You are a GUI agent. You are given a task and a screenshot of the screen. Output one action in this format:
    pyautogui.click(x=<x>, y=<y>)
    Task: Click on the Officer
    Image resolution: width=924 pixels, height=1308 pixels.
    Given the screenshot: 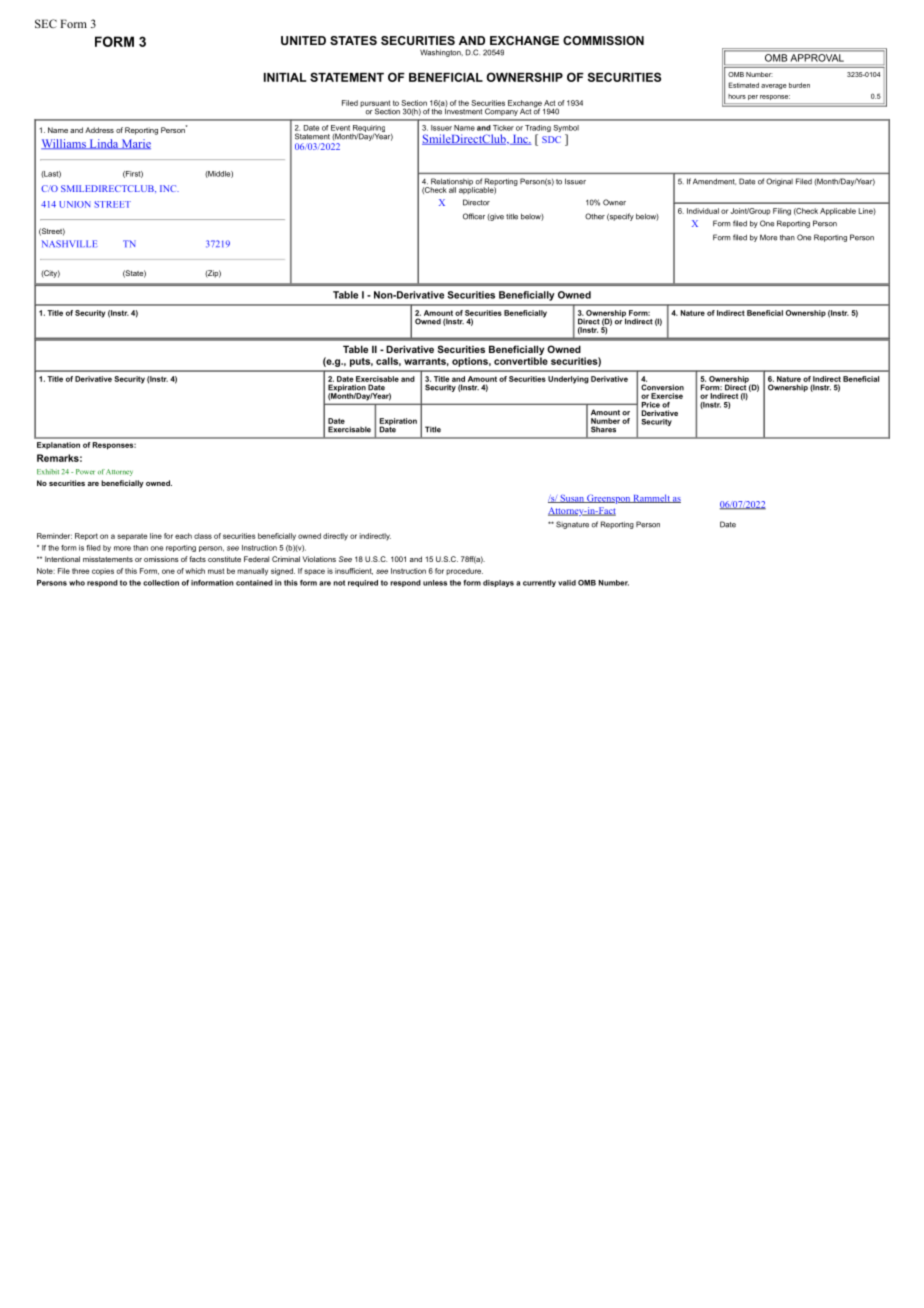 What is the action you would take?
    pyautogui.click(x=474, y=216)
